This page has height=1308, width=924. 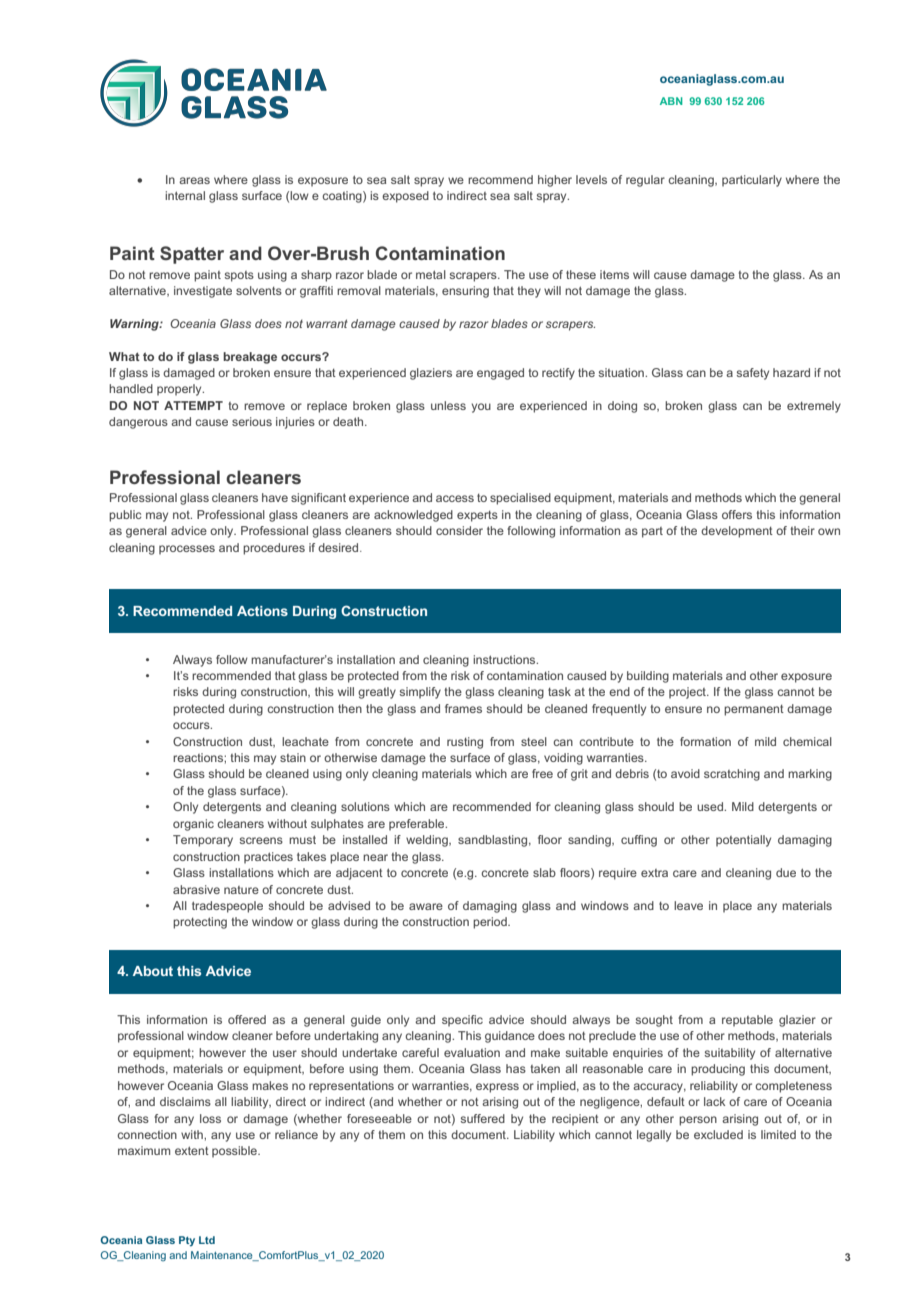 What do you see at coordinates (194, 180) in the page?
I see `areas` at bounding box center [194, 180].
